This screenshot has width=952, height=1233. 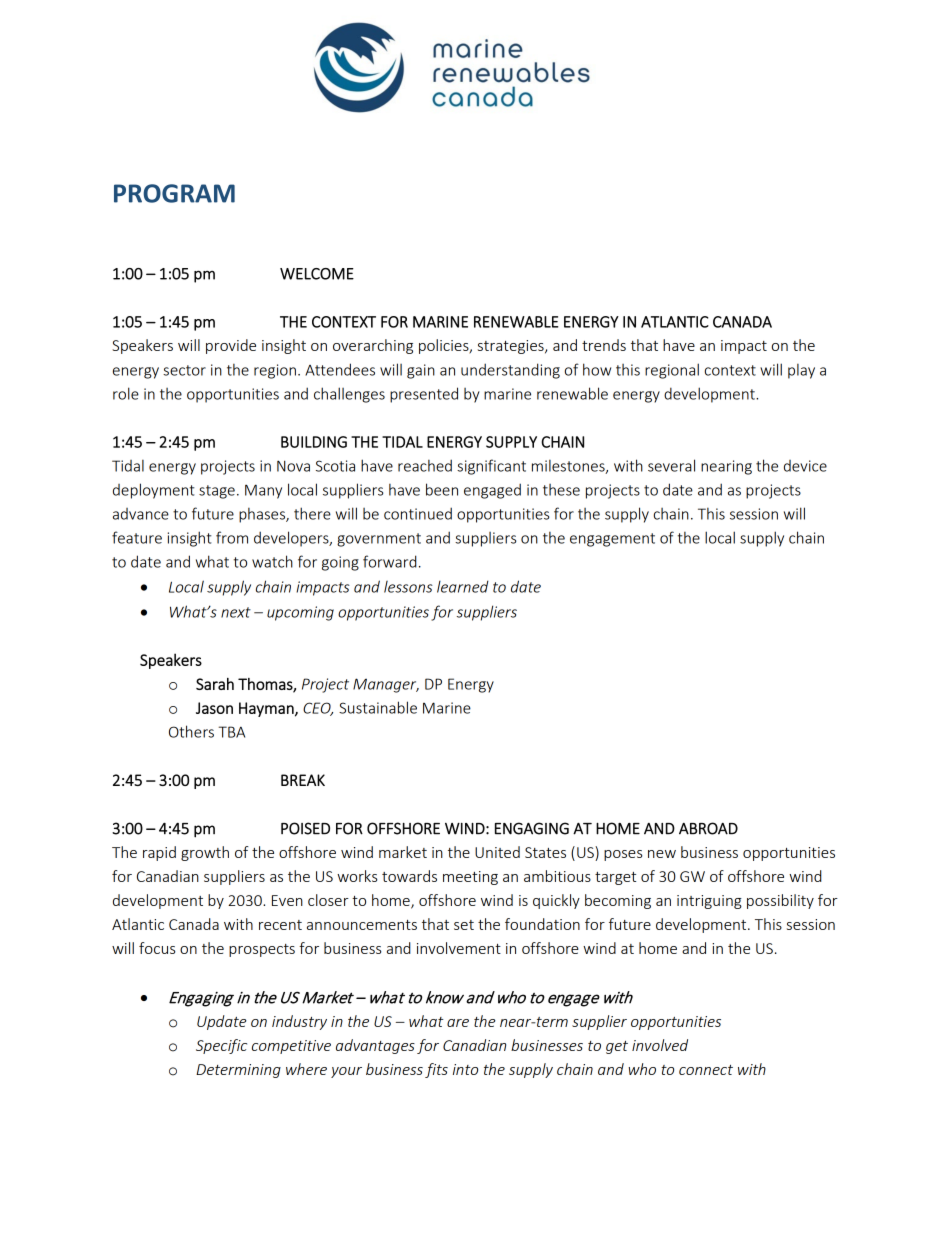 What do you see at coordinates (205, 853) in the screenshot?
I see `growth` at bounding box center [205, 853].
